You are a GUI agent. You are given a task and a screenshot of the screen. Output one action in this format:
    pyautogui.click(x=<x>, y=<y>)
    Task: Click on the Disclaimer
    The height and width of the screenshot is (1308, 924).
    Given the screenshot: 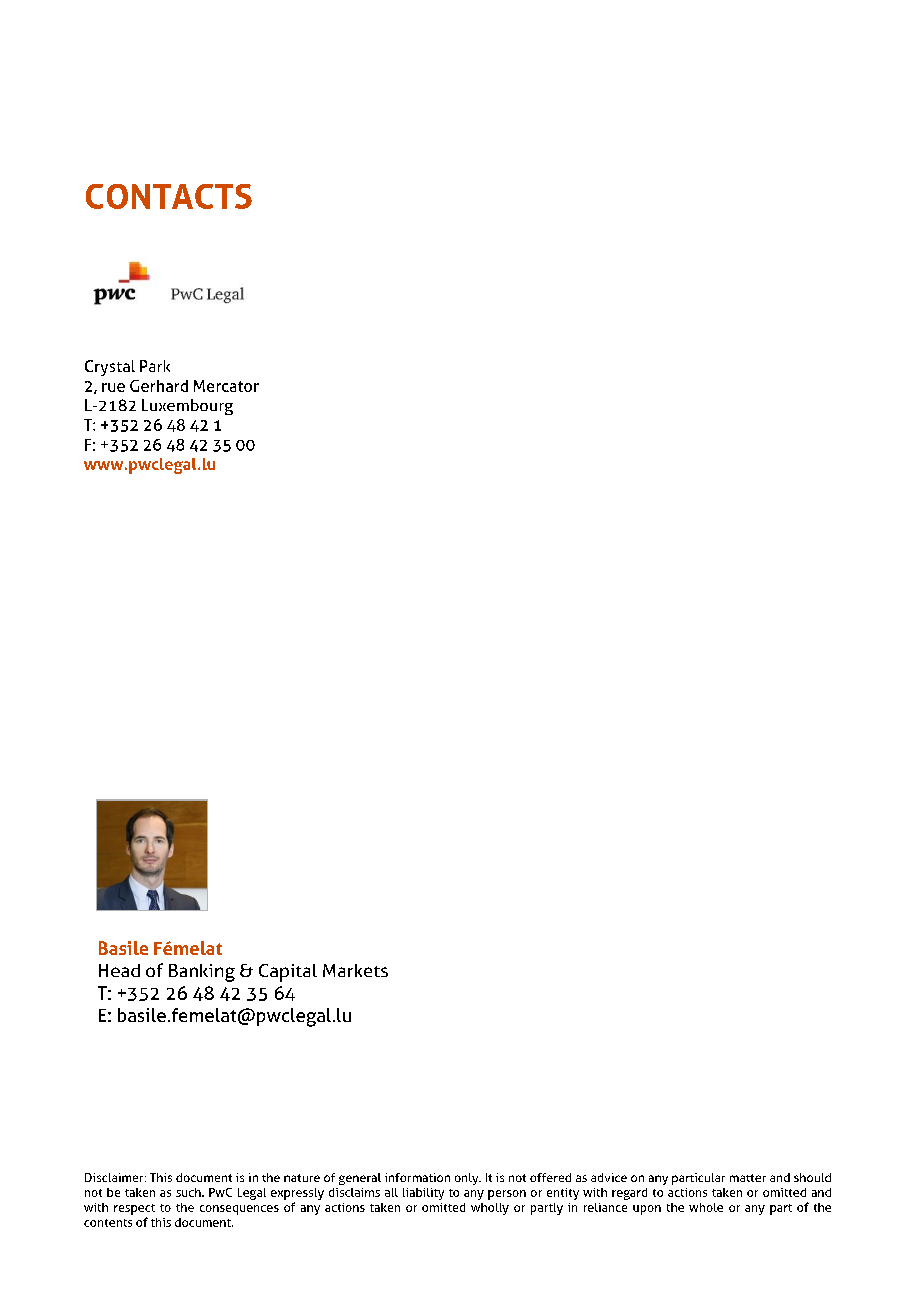 What is the action you would take?
    pyautogui.click(x=115, y=1177)
